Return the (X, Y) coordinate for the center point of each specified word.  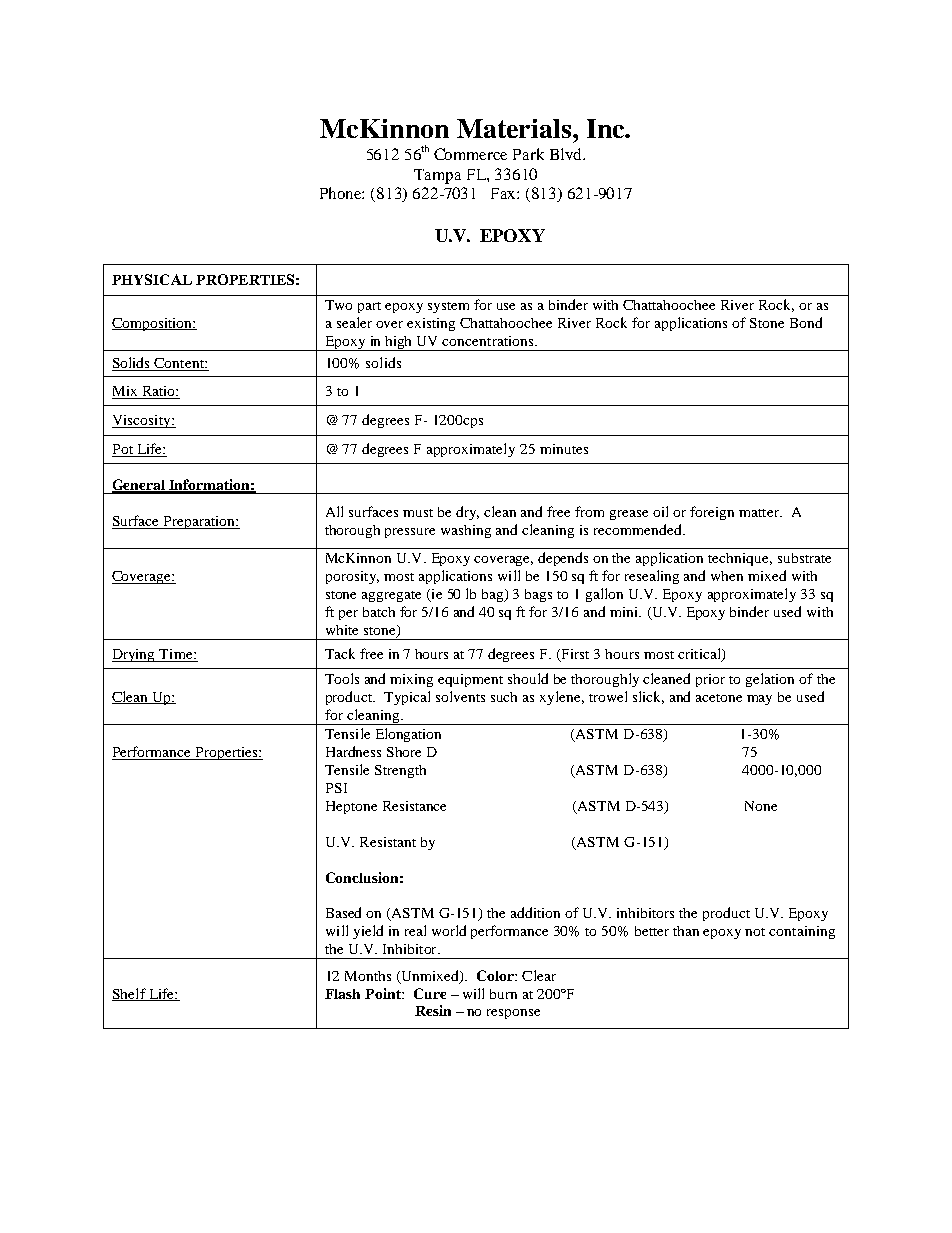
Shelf (130, 994)
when (727, 576)
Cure (430, 993)
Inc (606, 128)
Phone (342, 193)
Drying (135, 655)
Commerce (470, 154)
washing (466, 531)
